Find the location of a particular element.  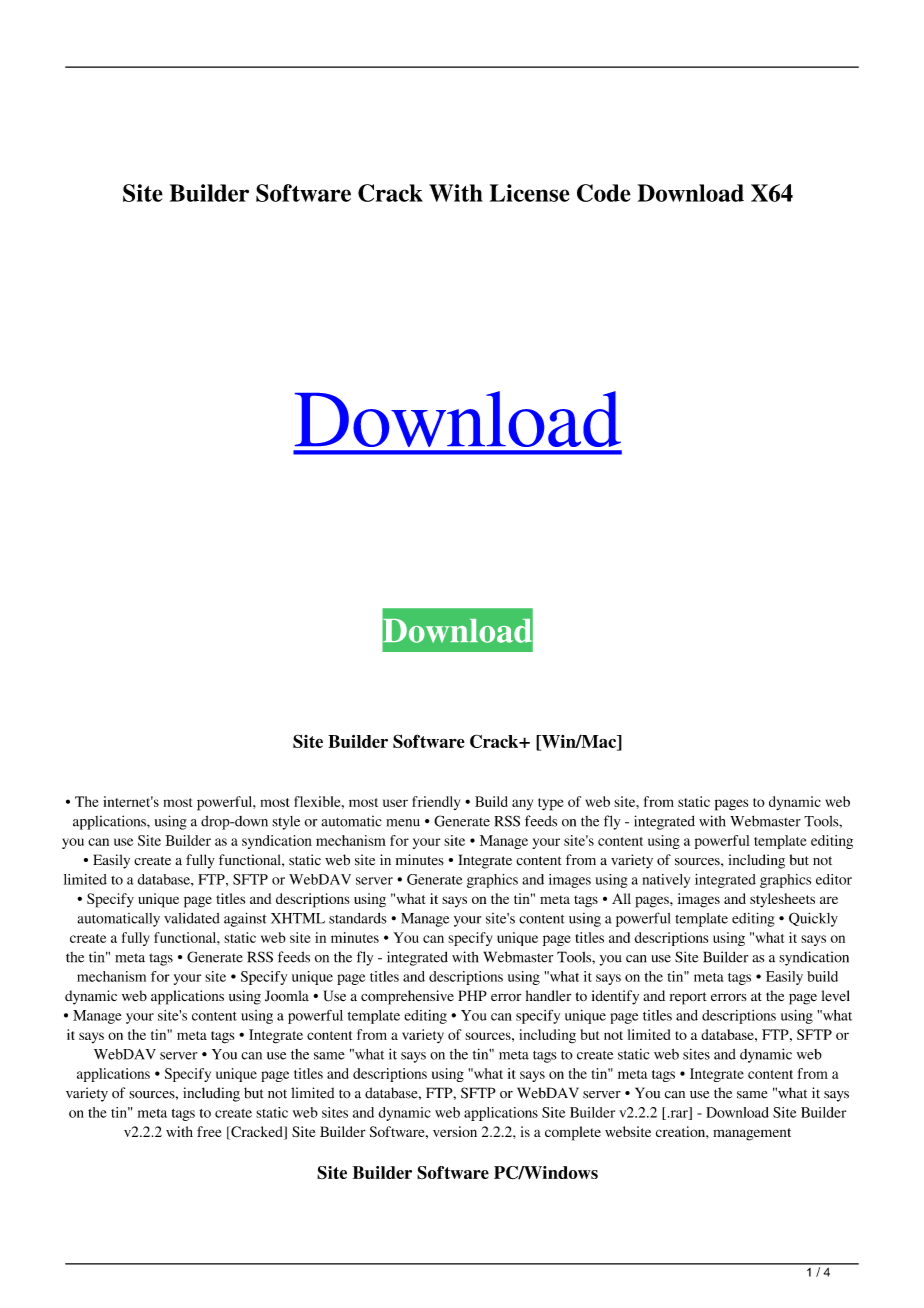

any is located at coordinates (522, 804).
